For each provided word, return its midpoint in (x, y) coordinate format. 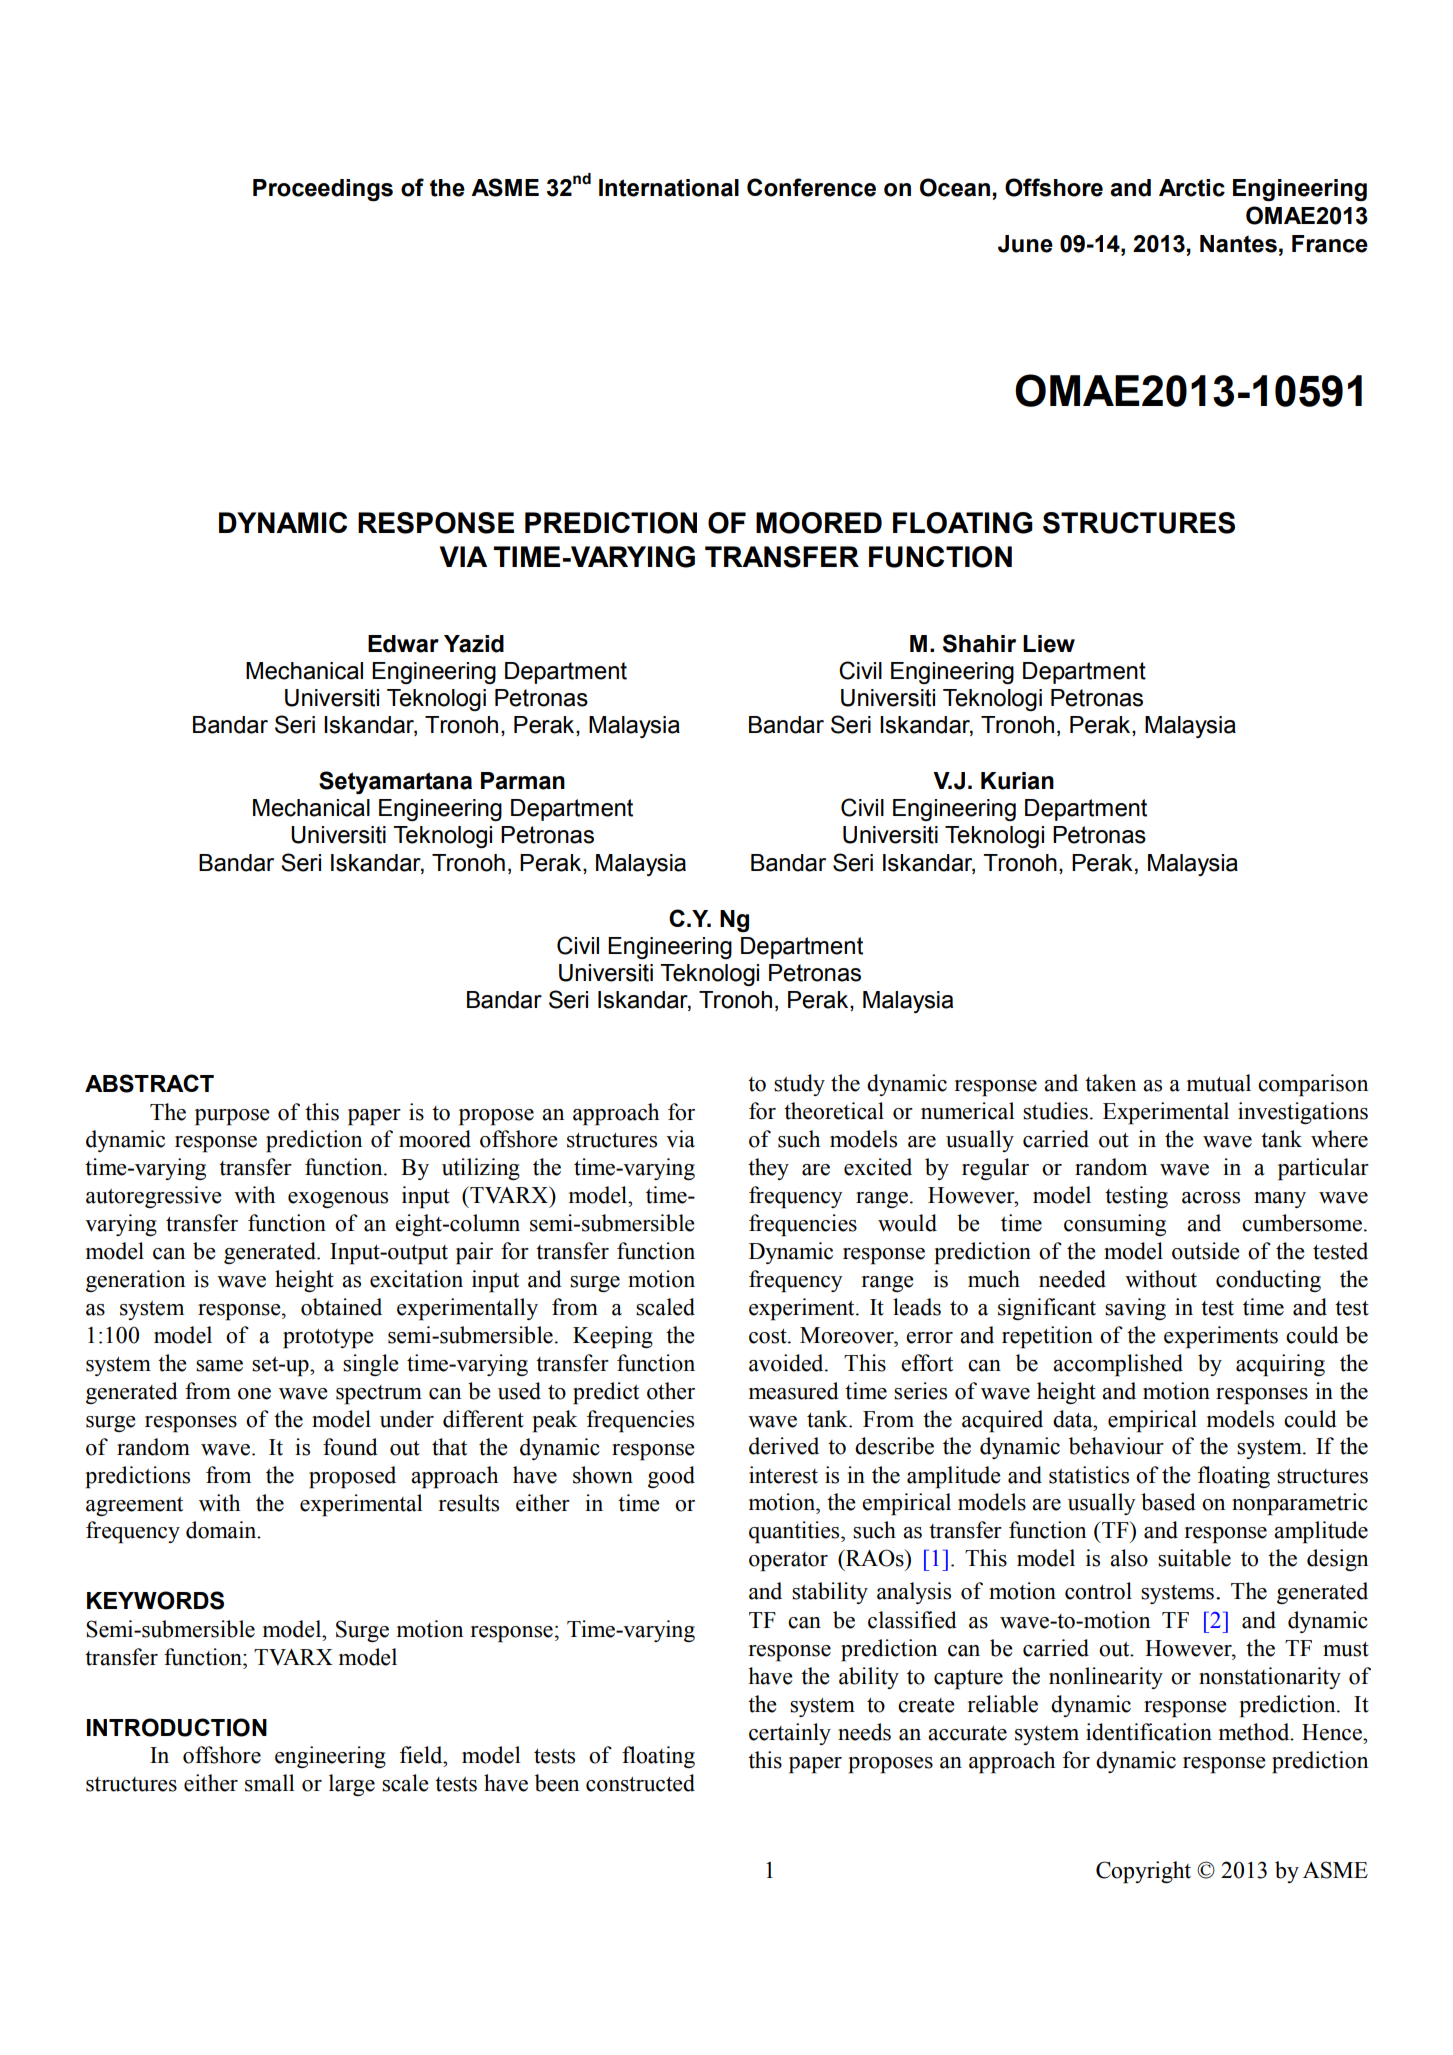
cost (769, 1336)
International (669, 188)
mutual (1219, 1083)
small (270, 1783)
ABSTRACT (149, 1083)
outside (1206, 1251)
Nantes (1238, 244)
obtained (341, 1307)
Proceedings (323, 190)
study (799, 1085)
